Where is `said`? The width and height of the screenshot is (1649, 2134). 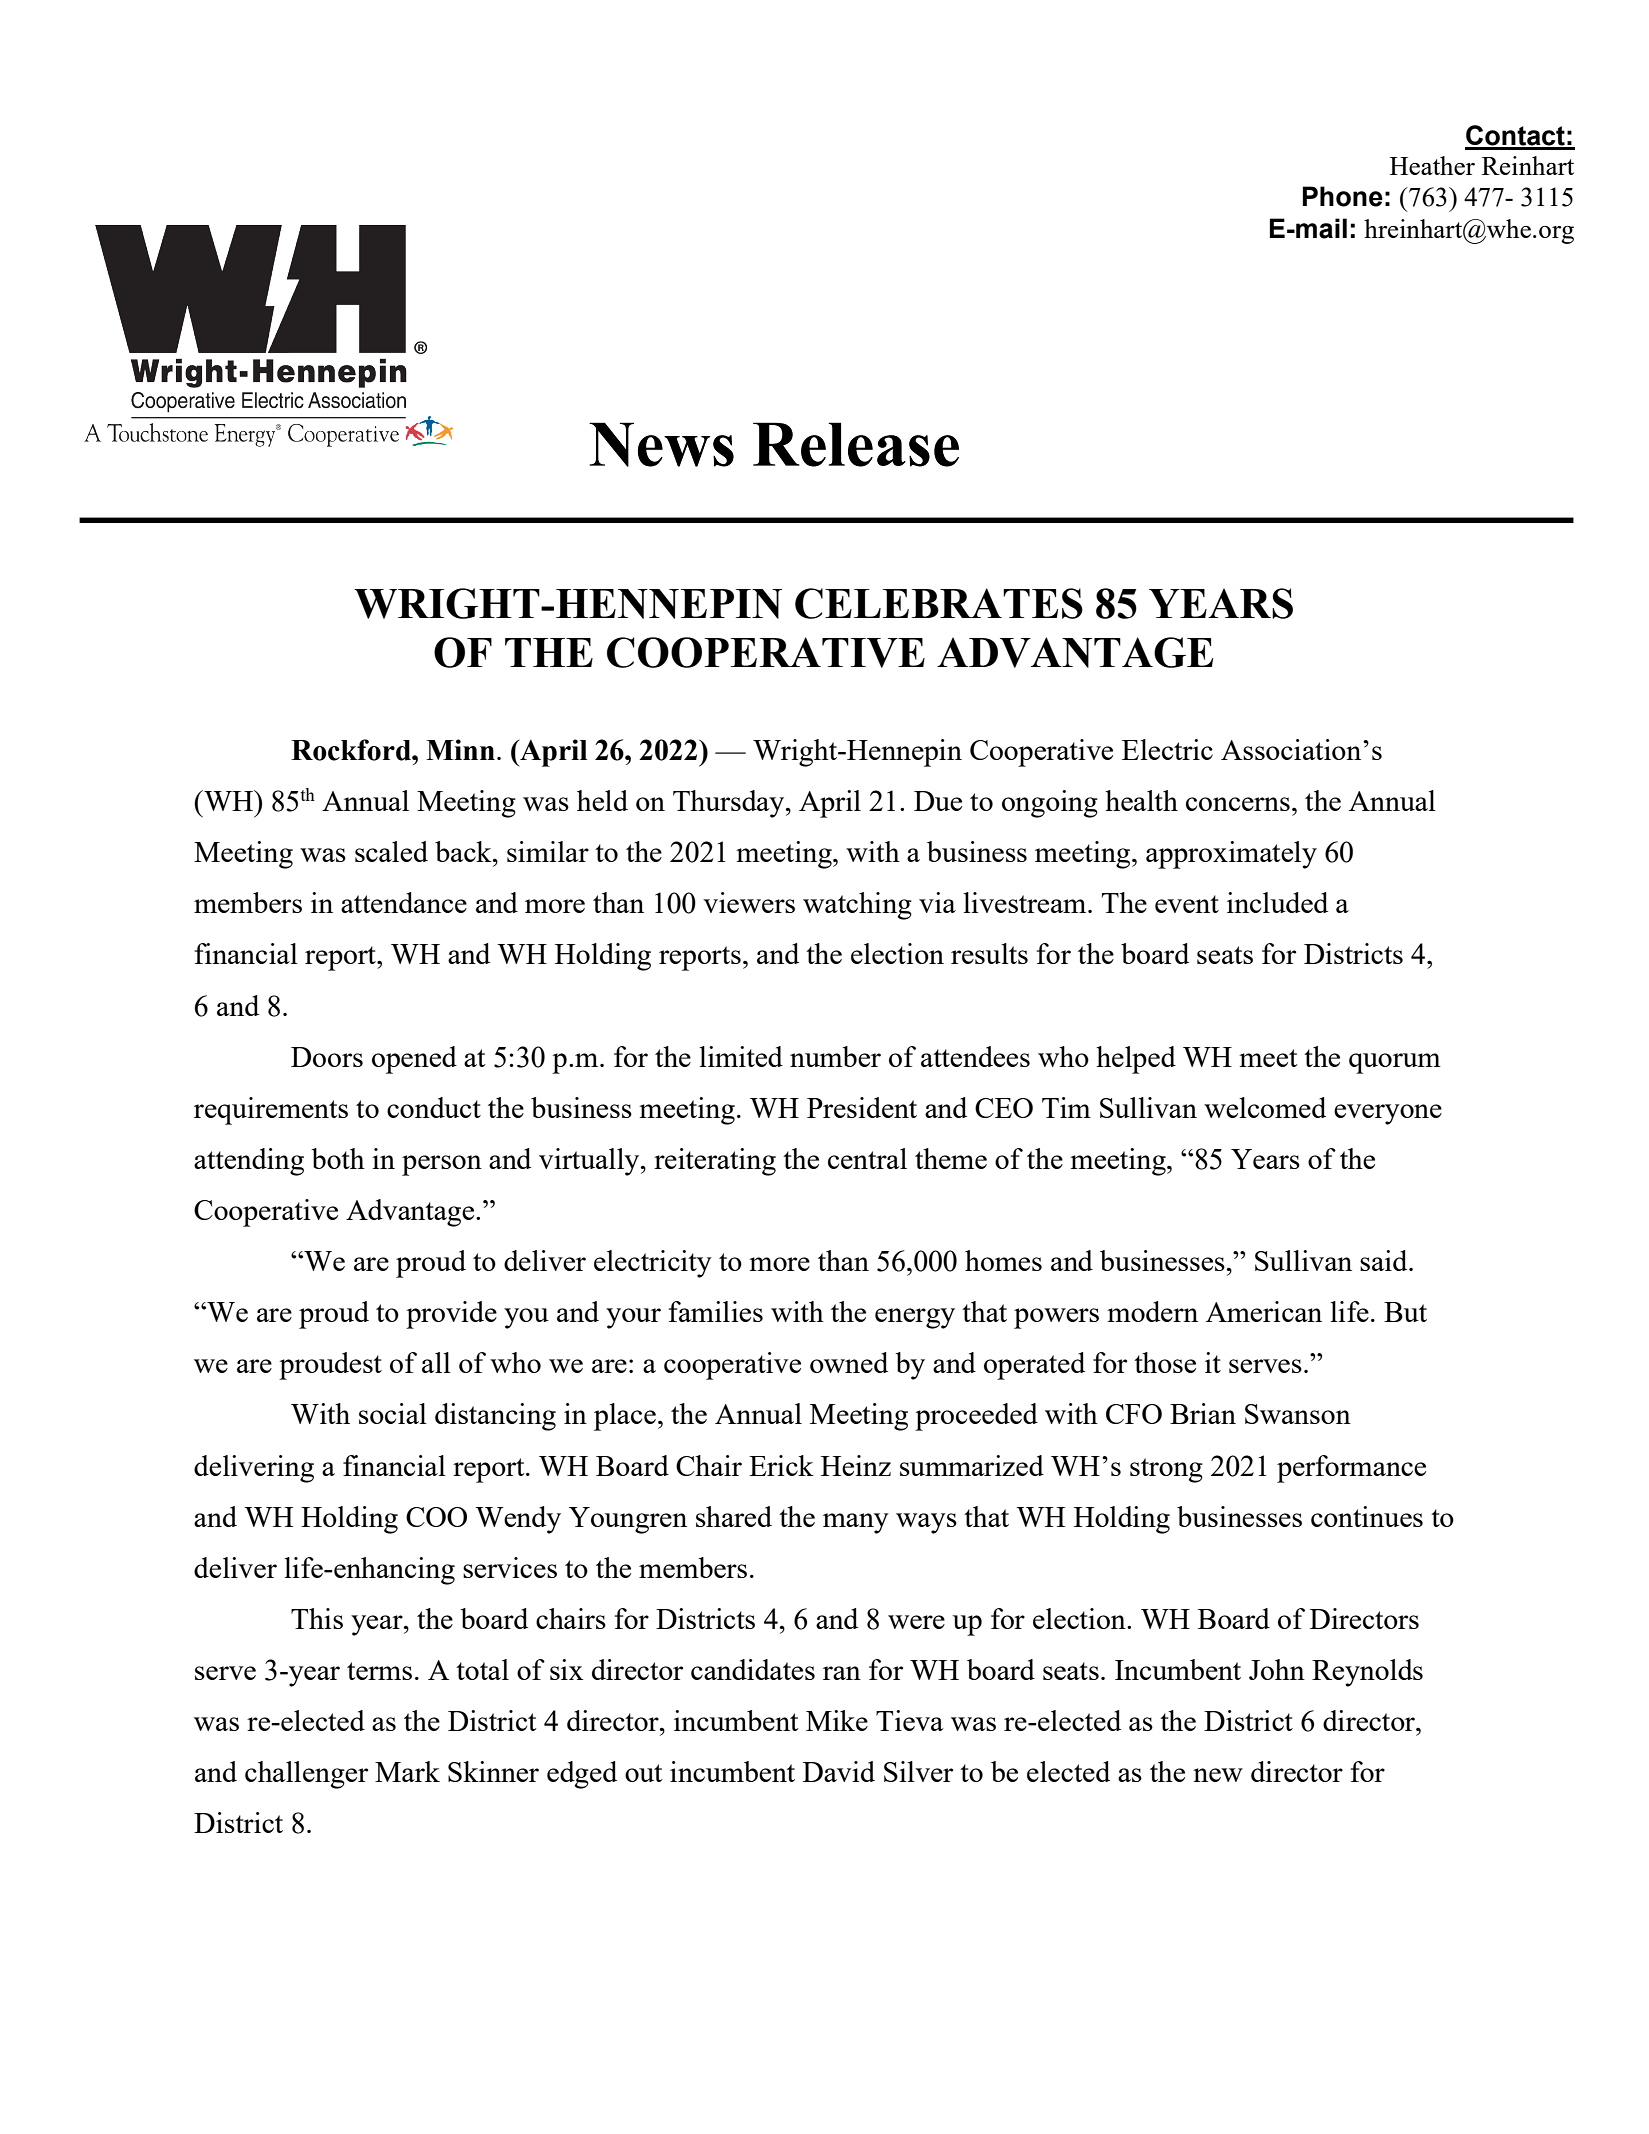 said is located at coordinates (1385, 1260).
